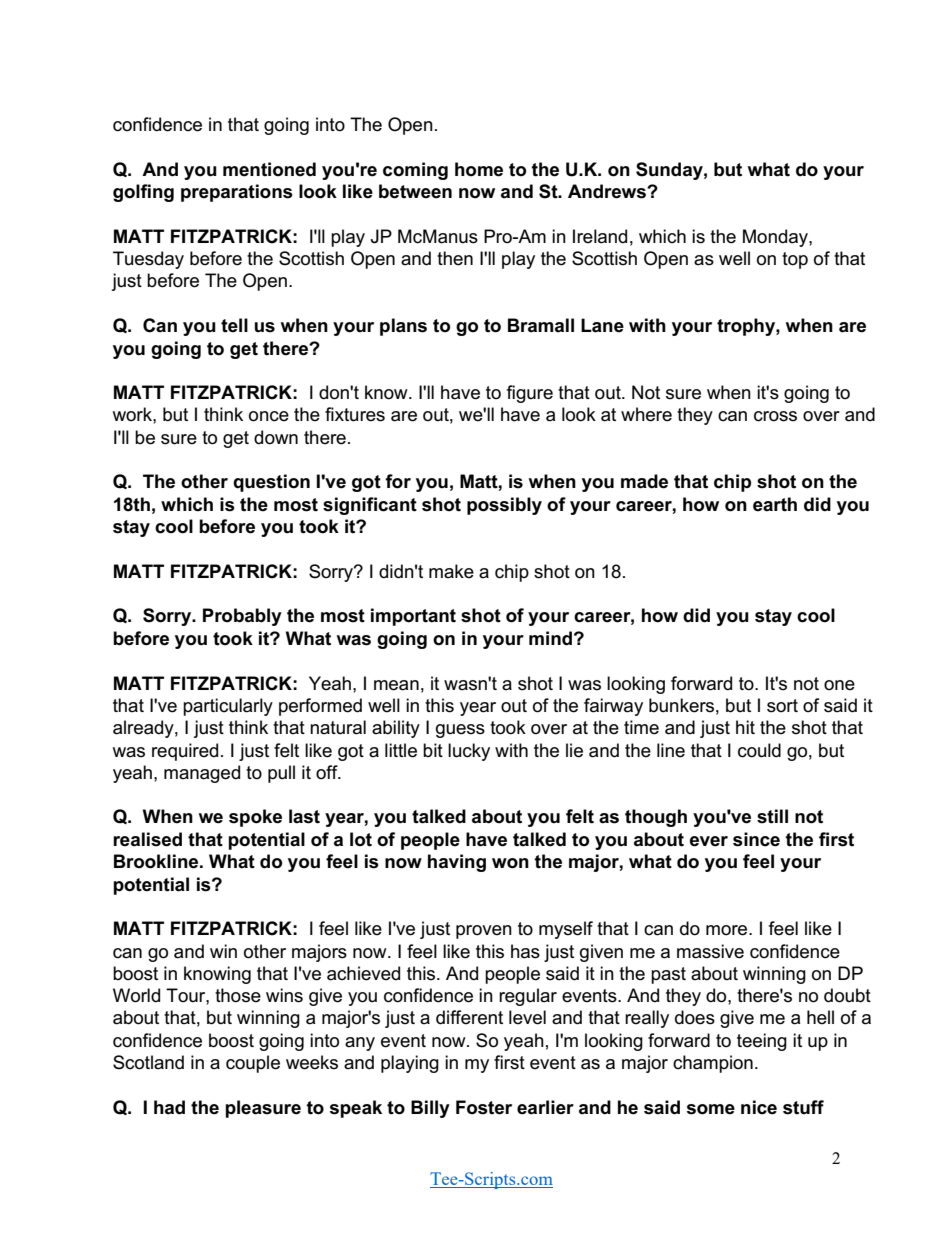 The image size is (952, 1233). I want to click on home, so click(479, 169).
